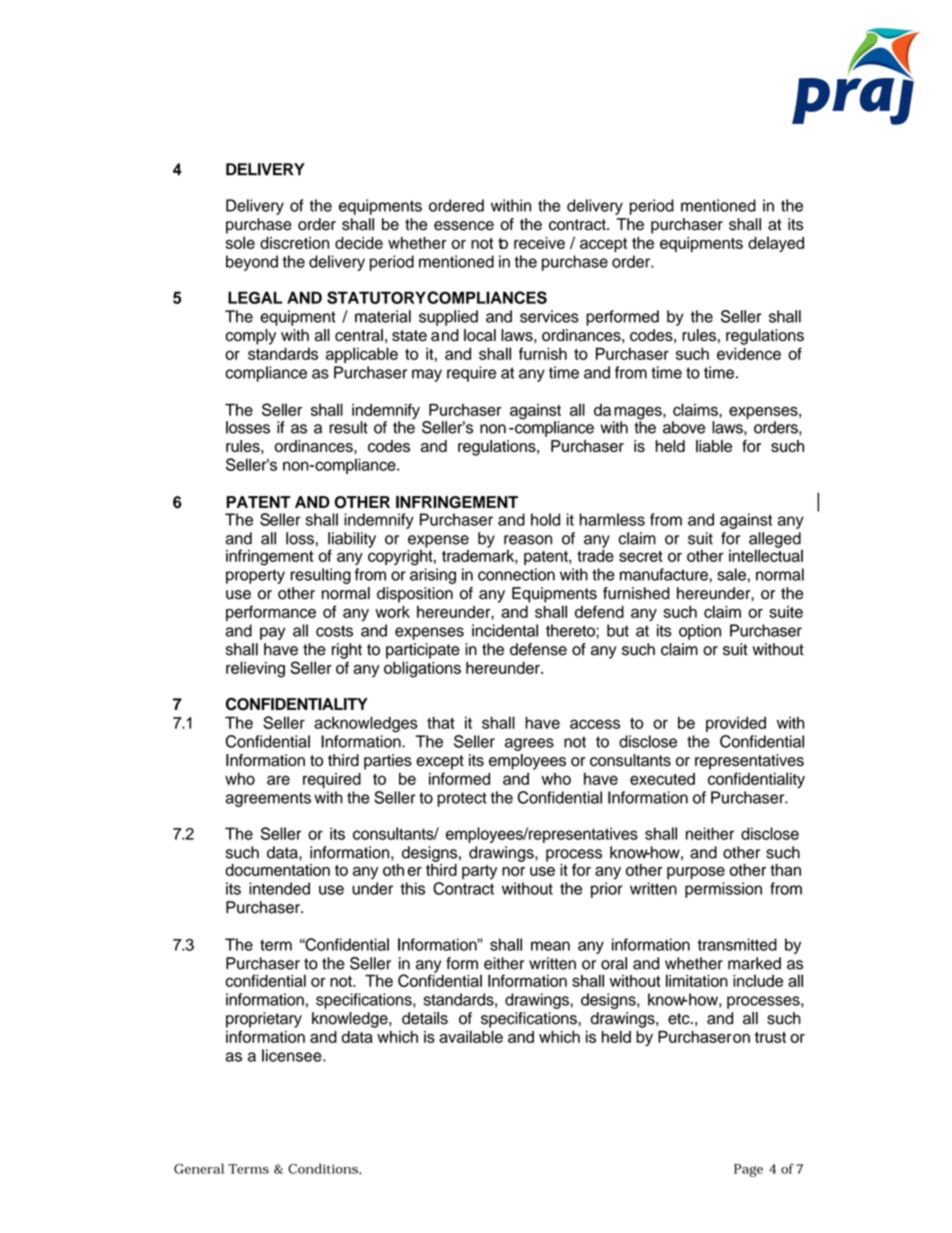  I want to click on delayed, so click(776, 244).
